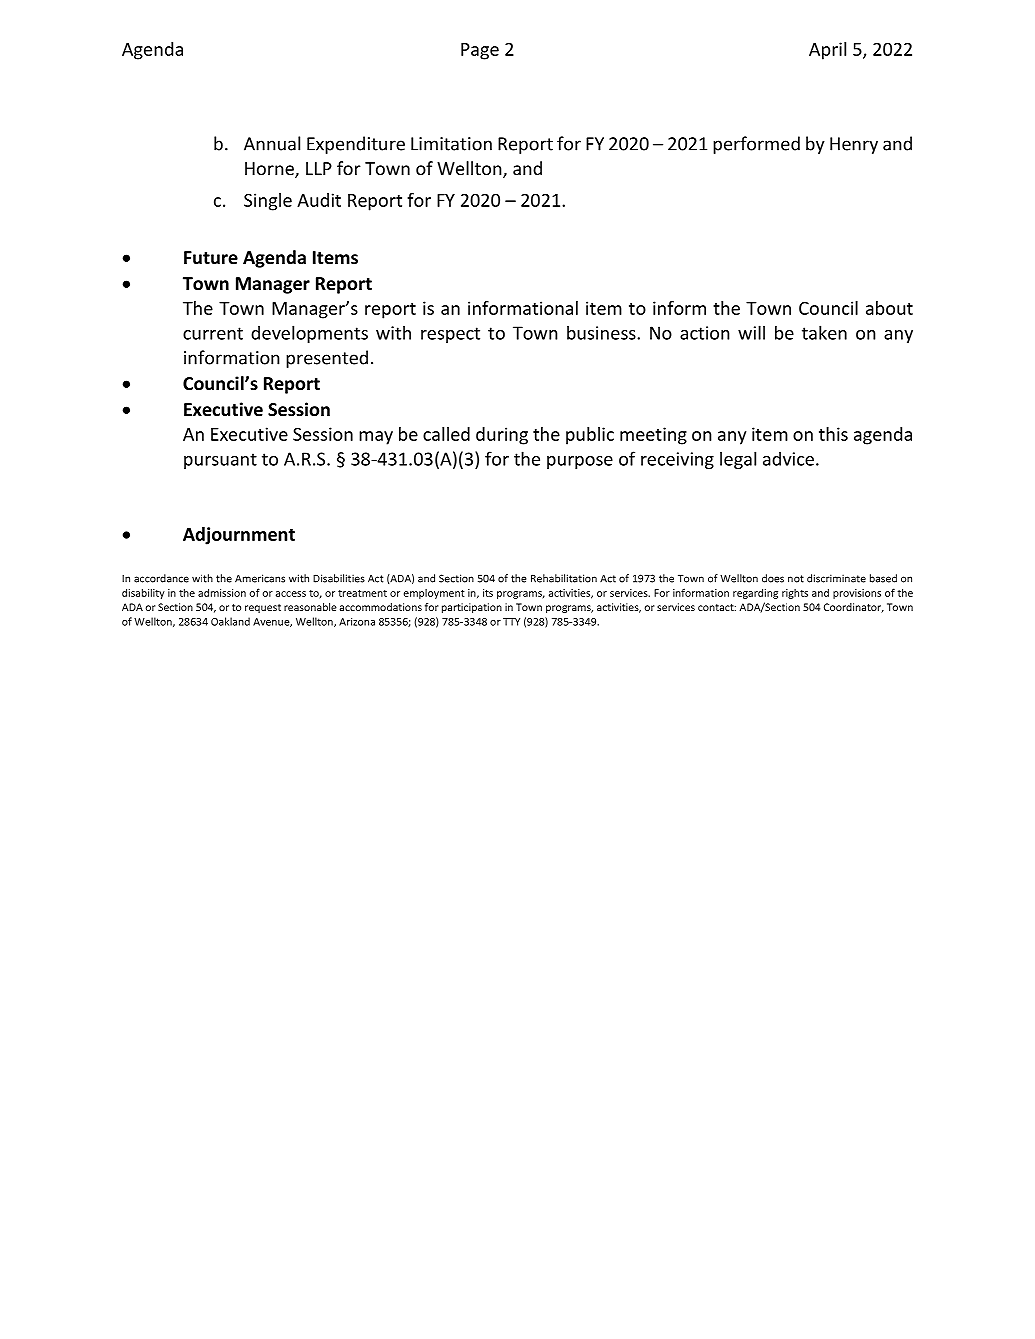 This document has width=1035, height=1339. Describe the element at coordinates (319, 200) in the document. I see `Audit` at that location.
